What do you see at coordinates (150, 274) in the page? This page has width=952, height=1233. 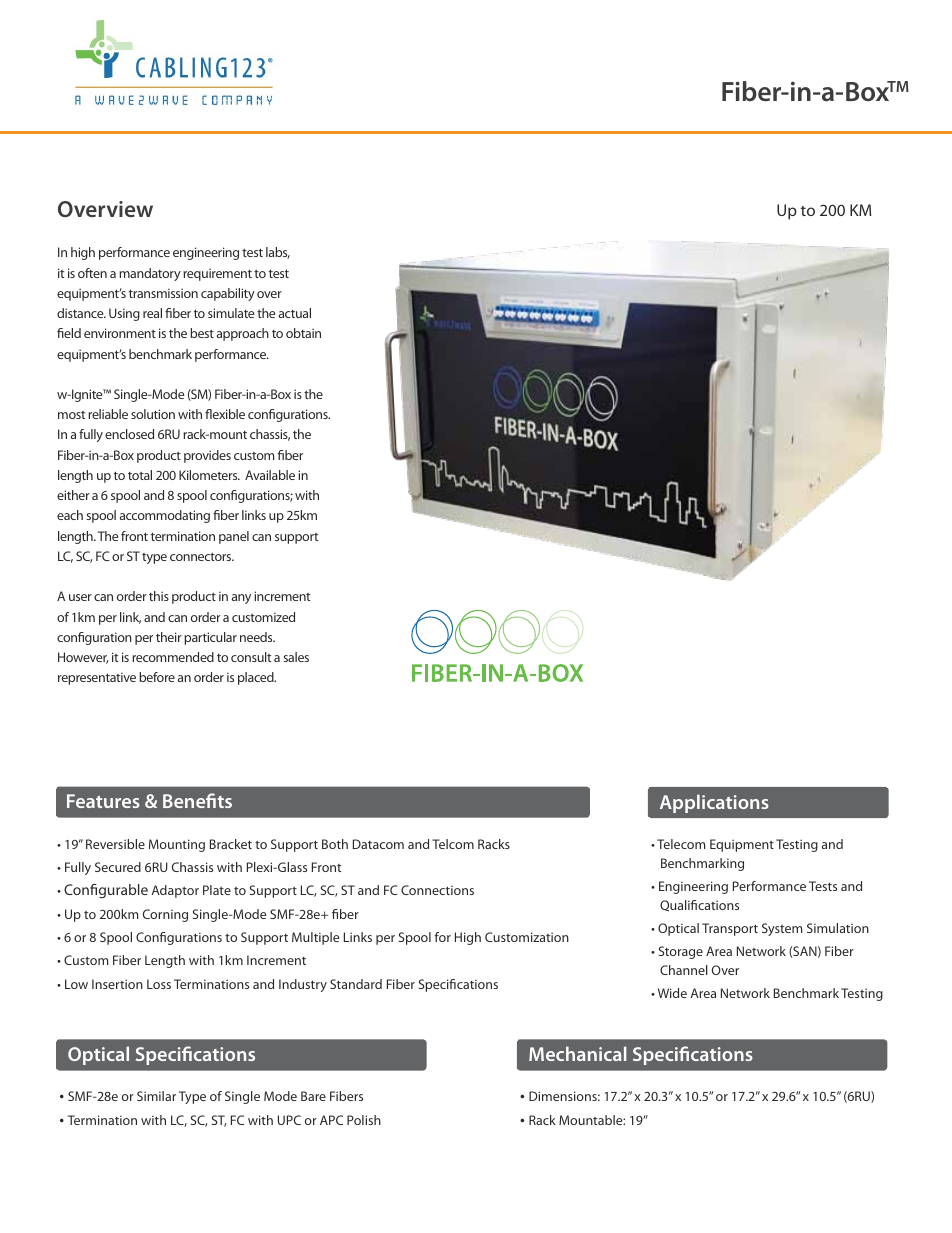 I see `mandatory` at bounding box center [150, 274].
